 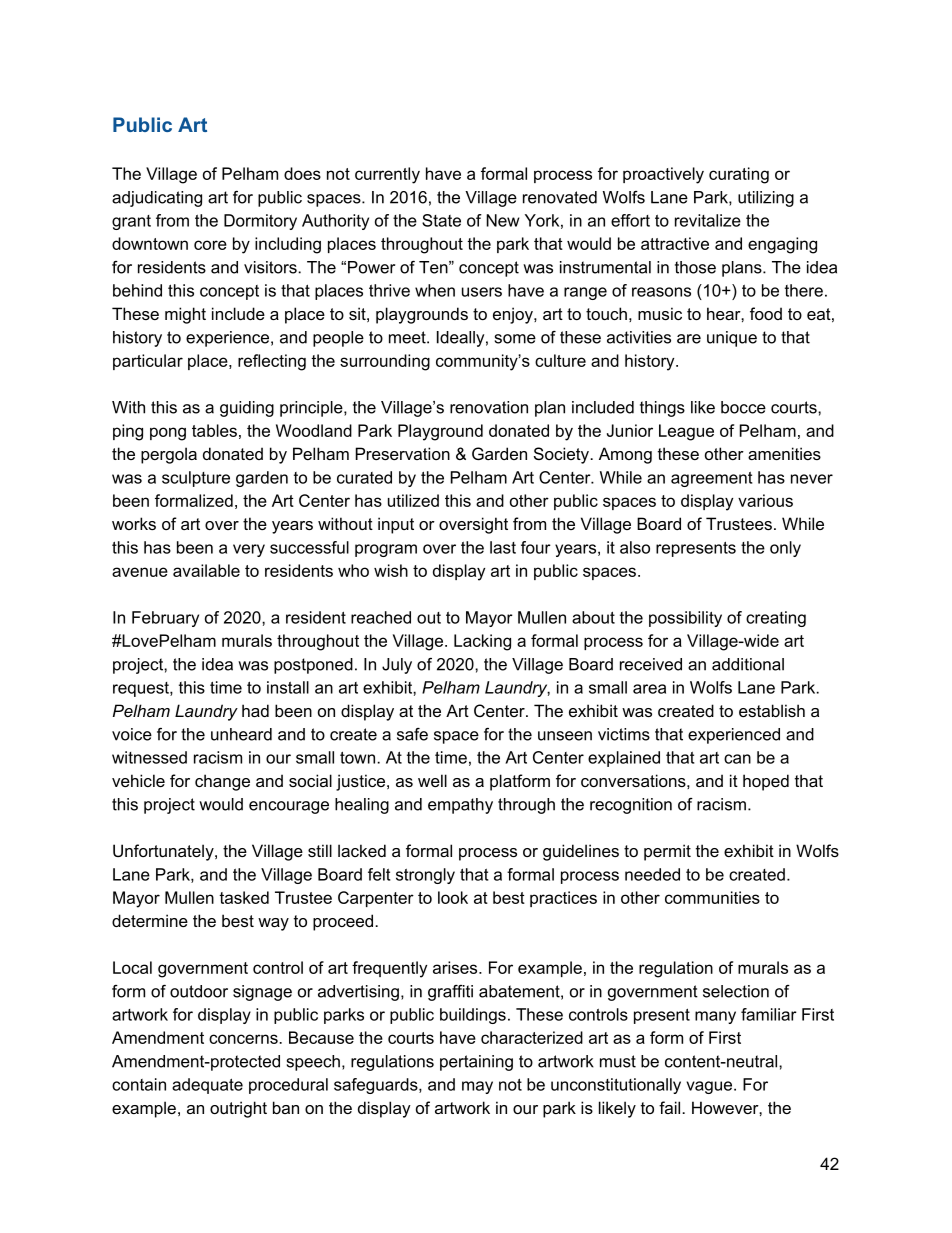 I want to click on February, so click(x=165, y=619).
